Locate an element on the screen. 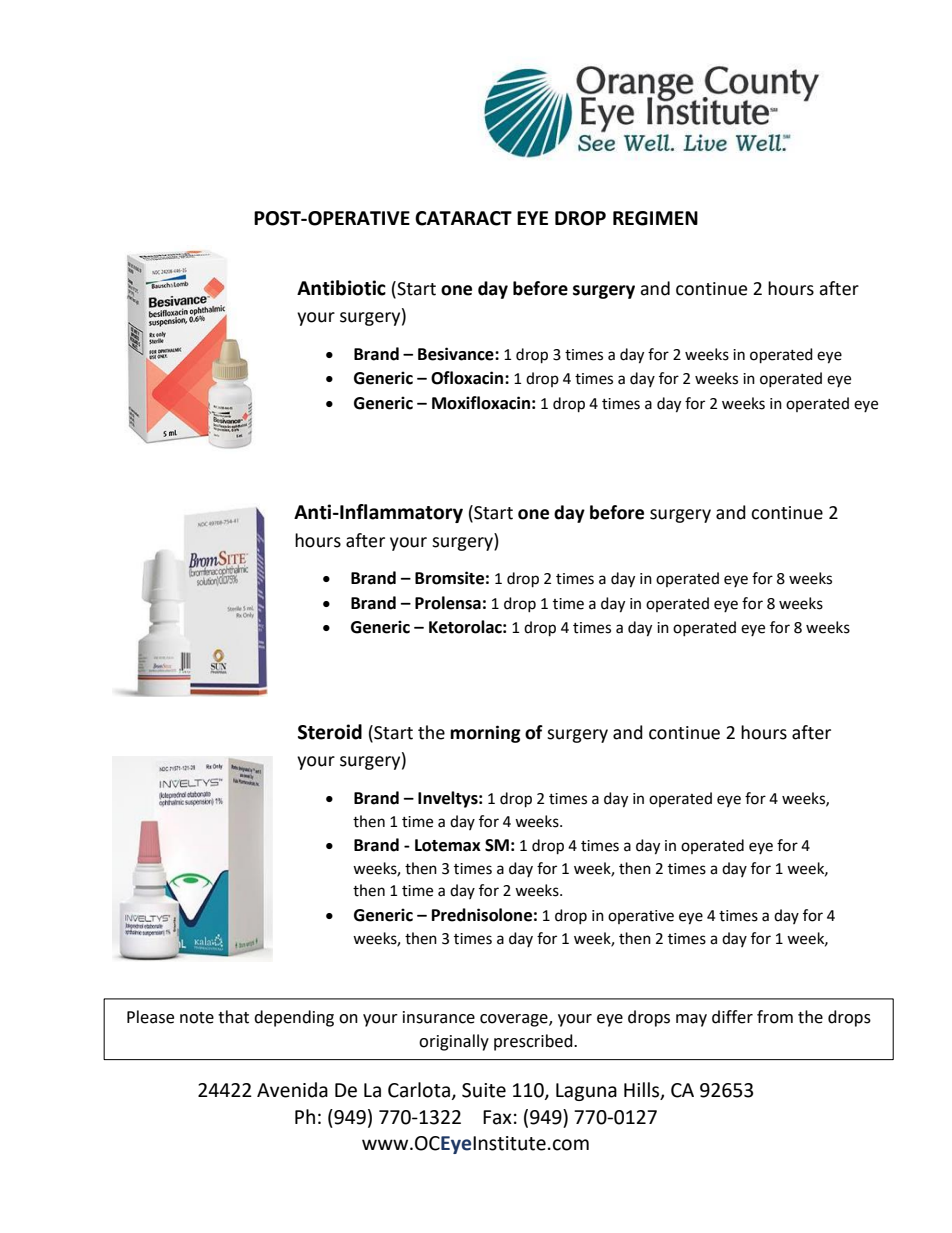 The image size is (952, 1233). CATARACT is located at coordinates (463, 218).
